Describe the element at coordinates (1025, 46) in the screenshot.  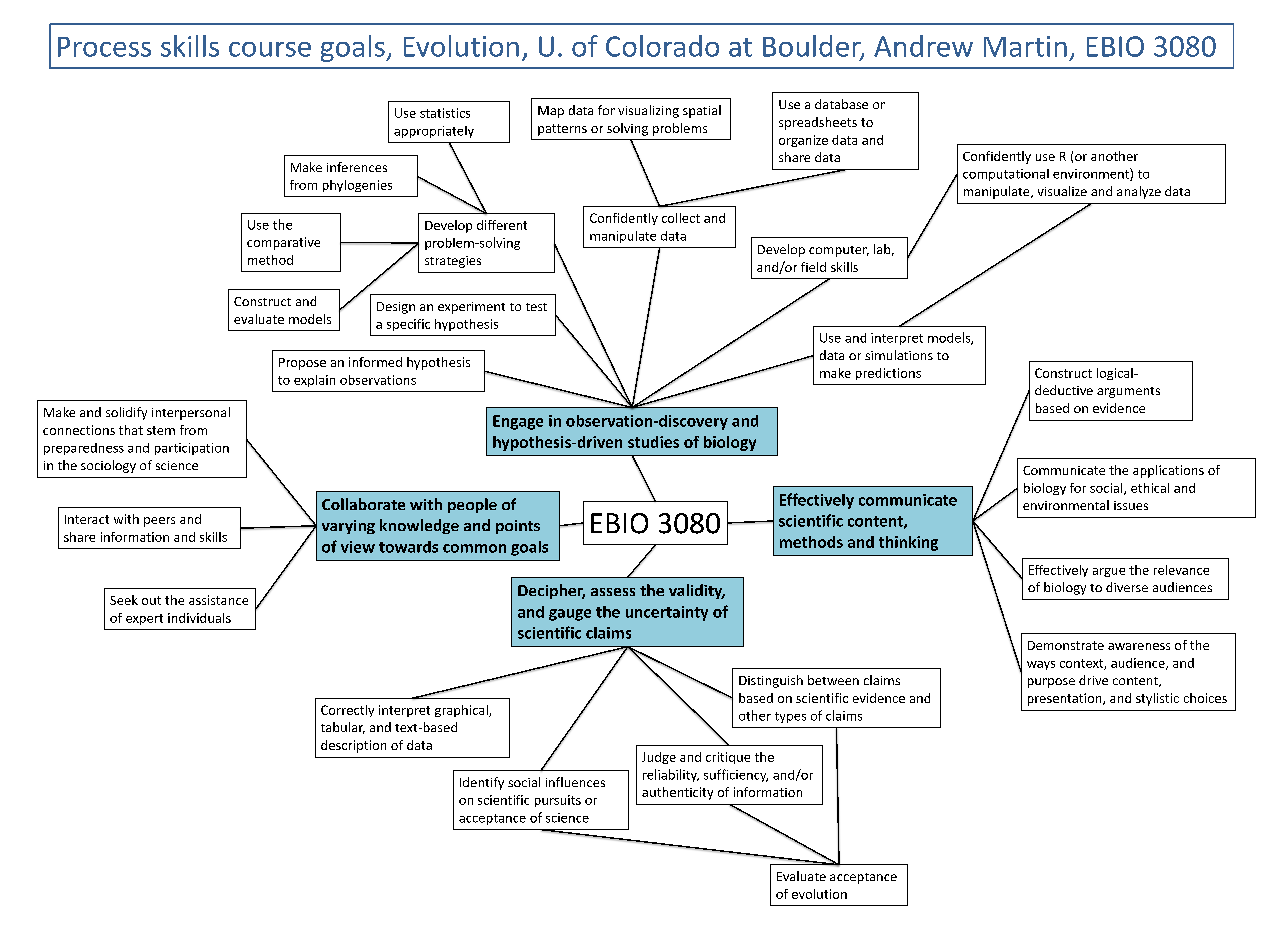
I see `Martin` at that location.
